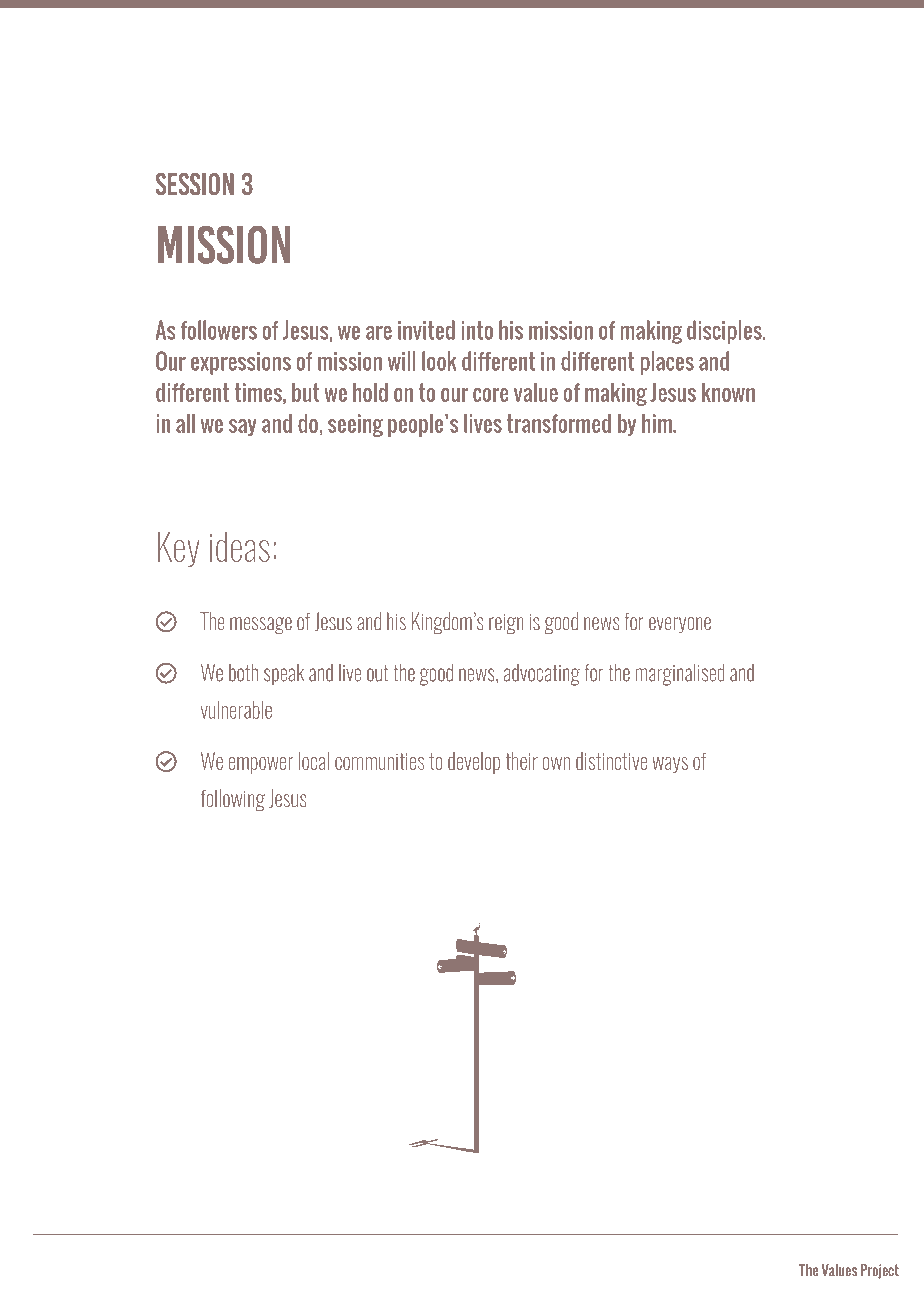  I want to click on vulnerable, so click(236, 710).
